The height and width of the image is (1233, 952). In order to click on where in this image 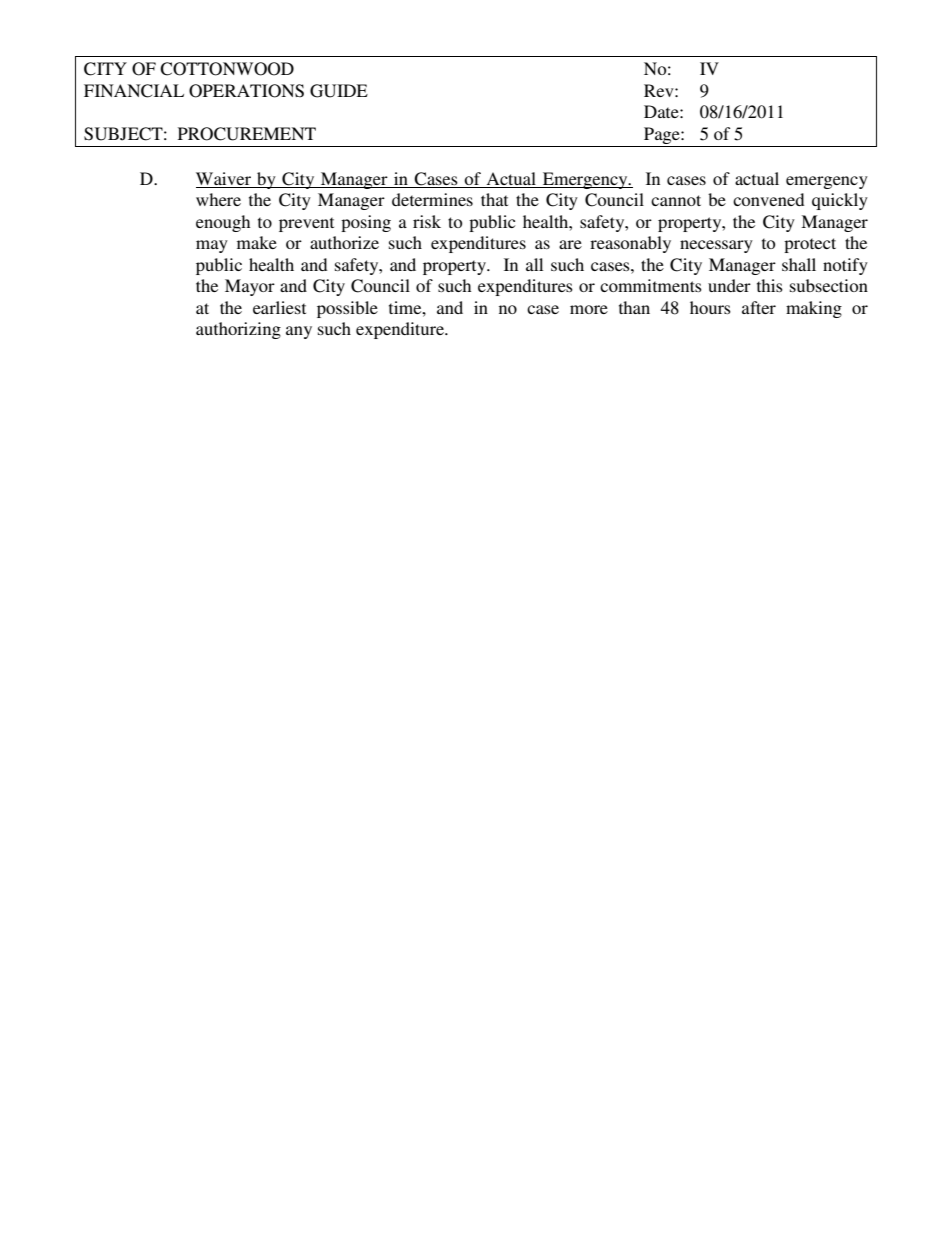, I will do `click(218, 199)`.
